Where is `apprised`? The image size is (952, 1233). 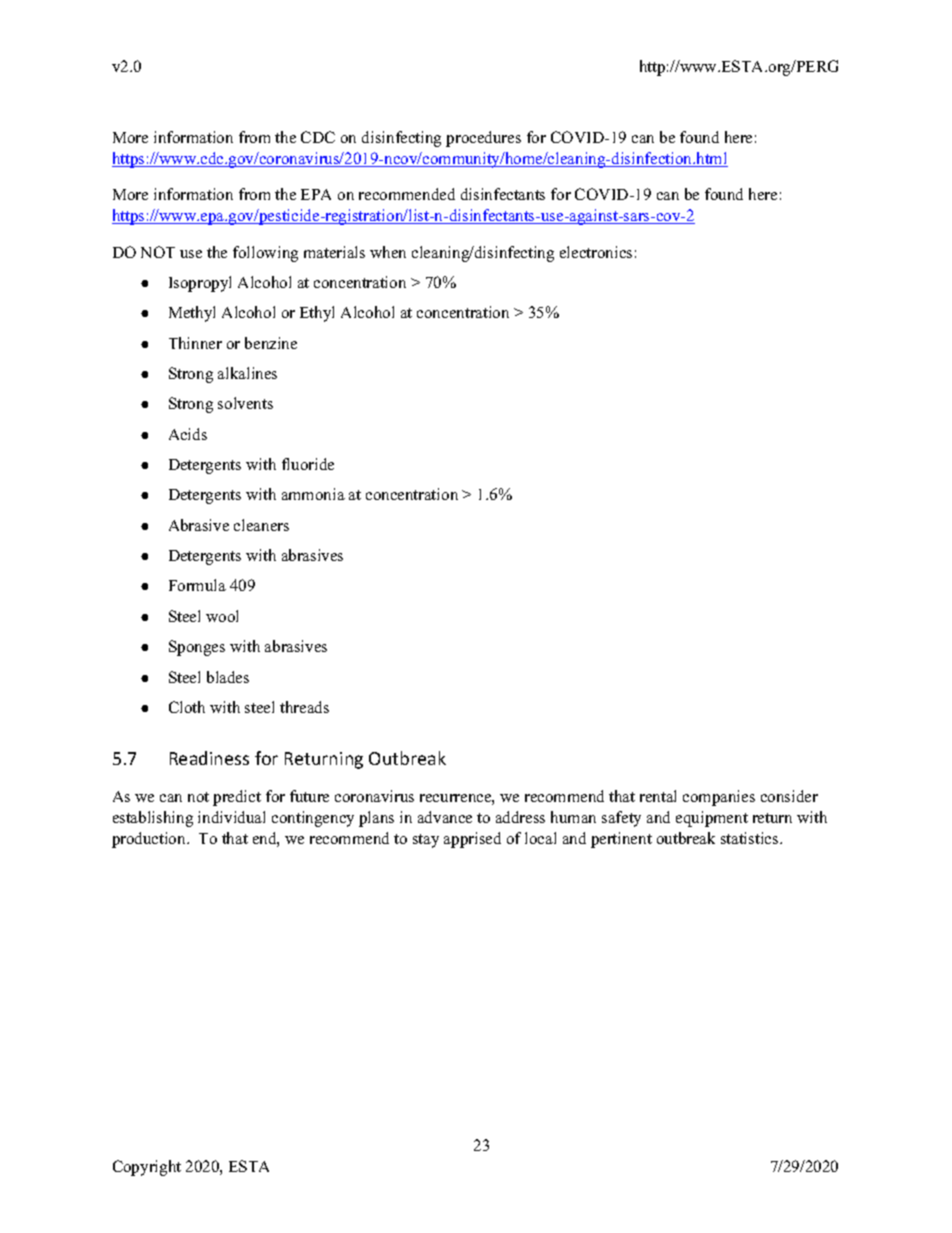
apprised is located at coordinates (472, 840).
